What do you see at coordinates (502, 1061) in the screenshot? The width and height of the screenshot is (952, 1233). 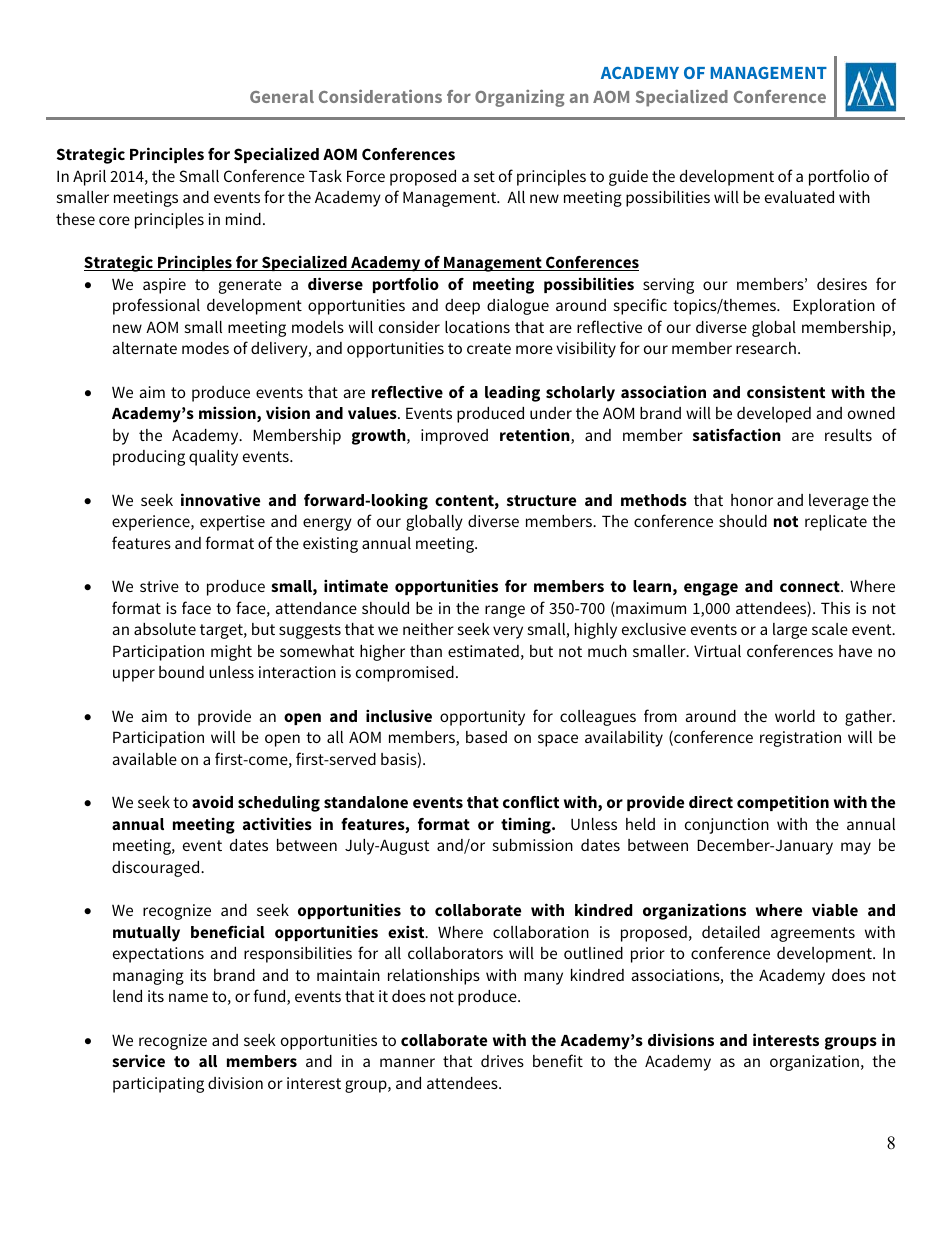 I see `drives` at bounding box center [502, 1061].
